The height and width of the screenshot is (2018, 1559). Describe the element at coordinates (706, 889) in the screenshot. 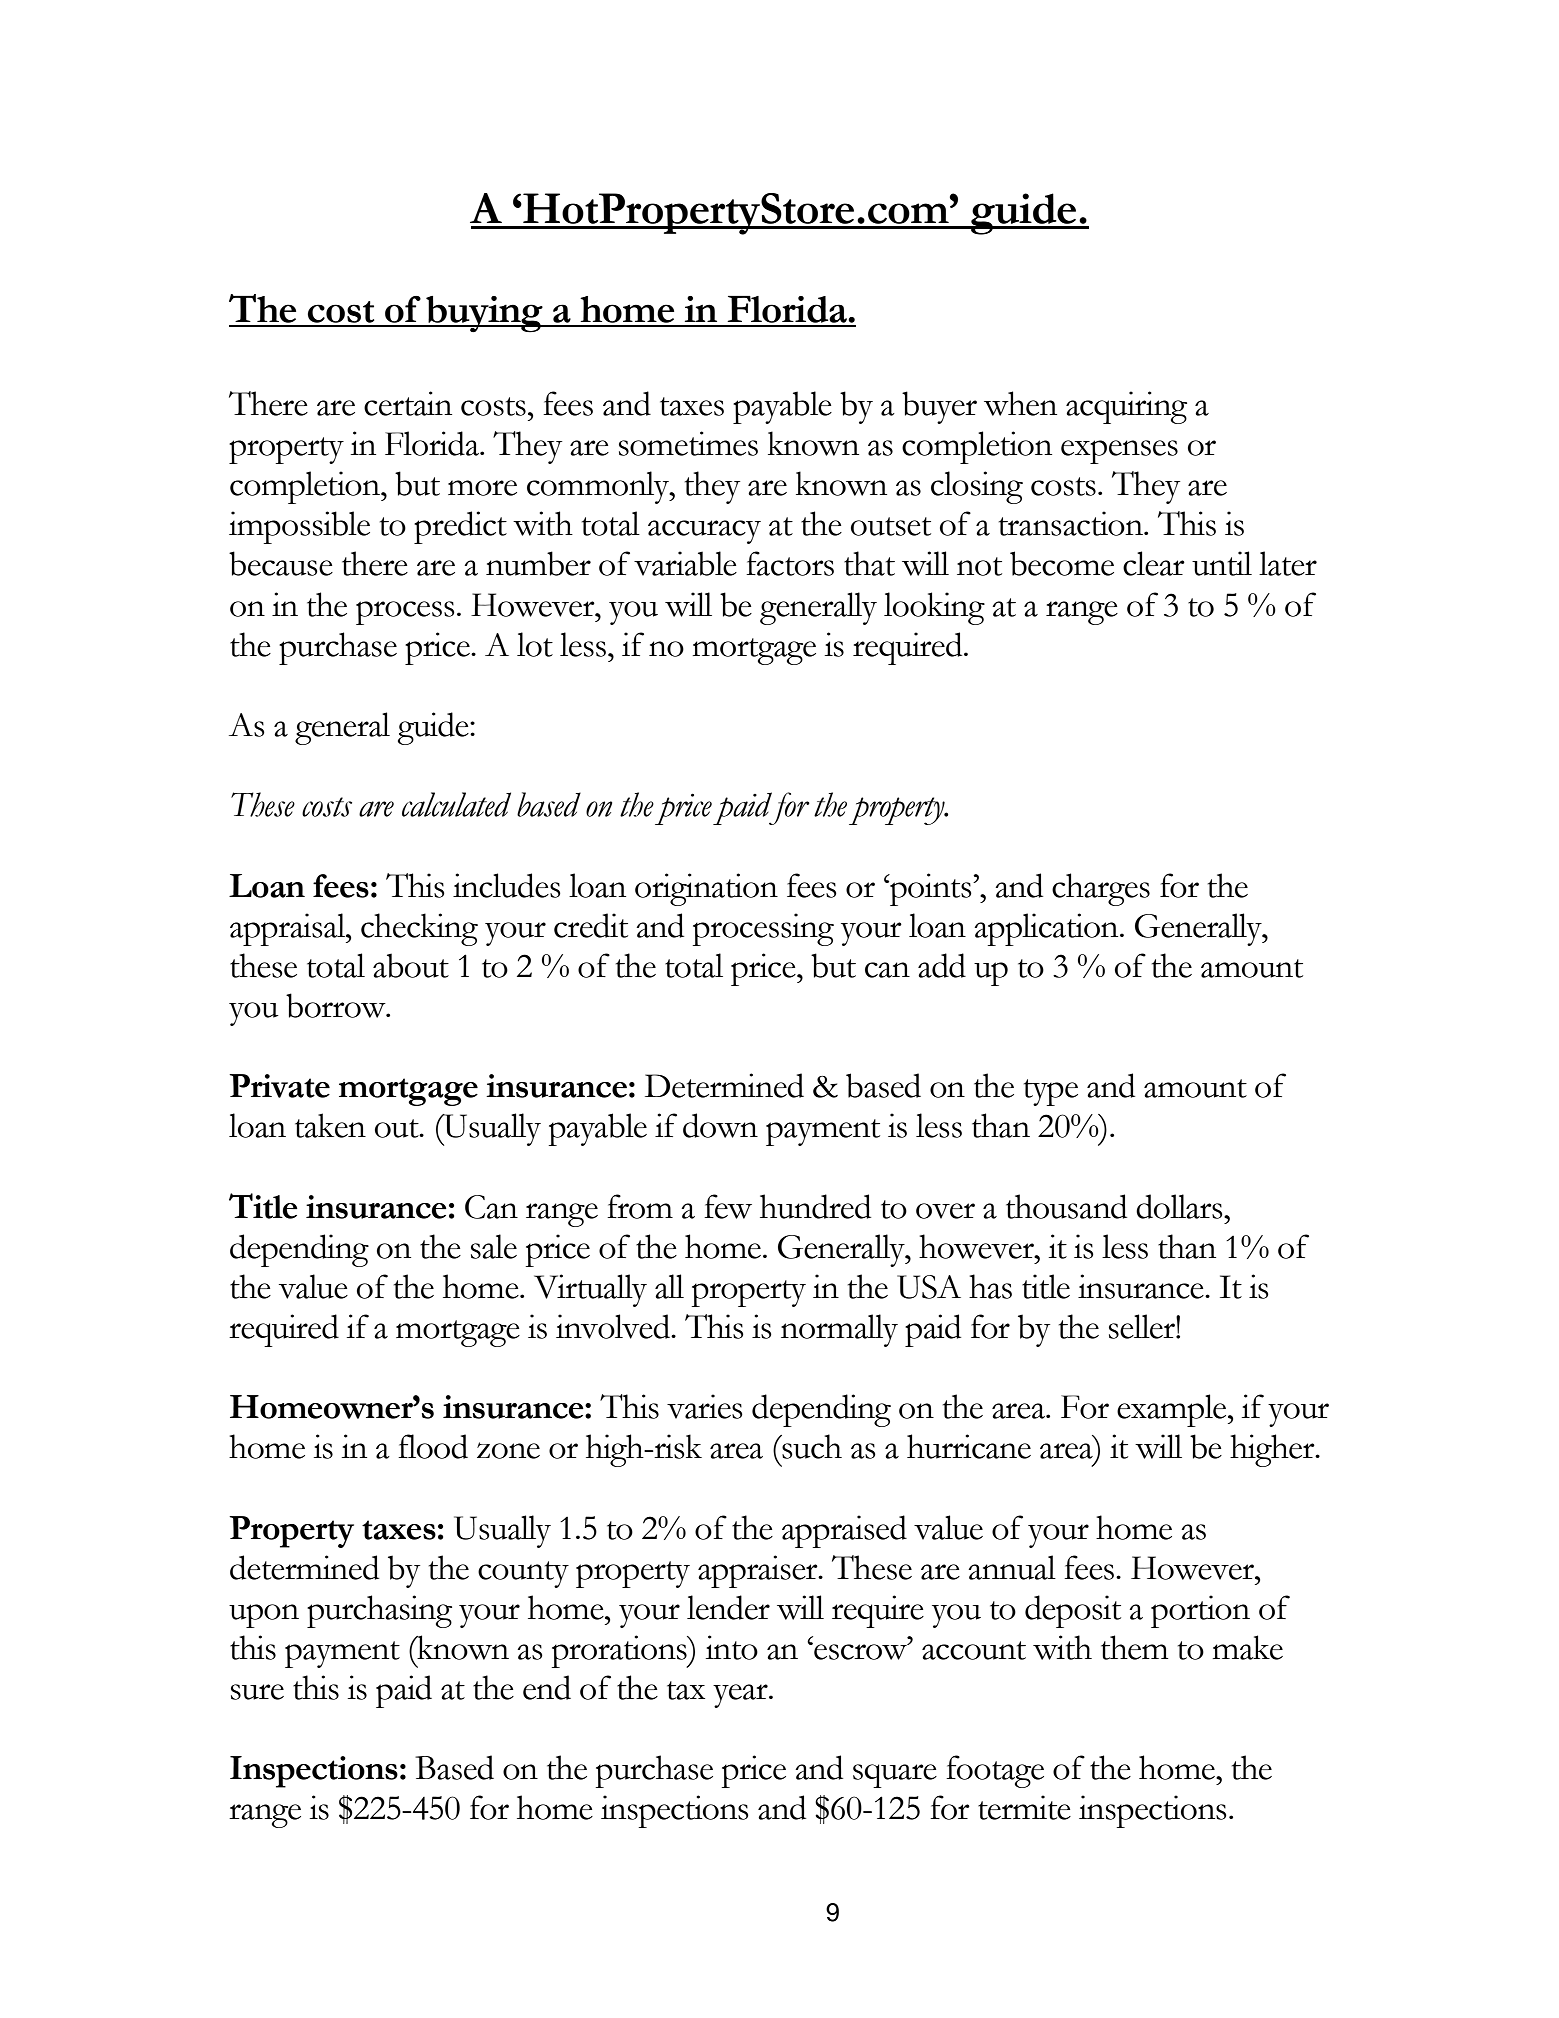

I see `origination` at that location.
